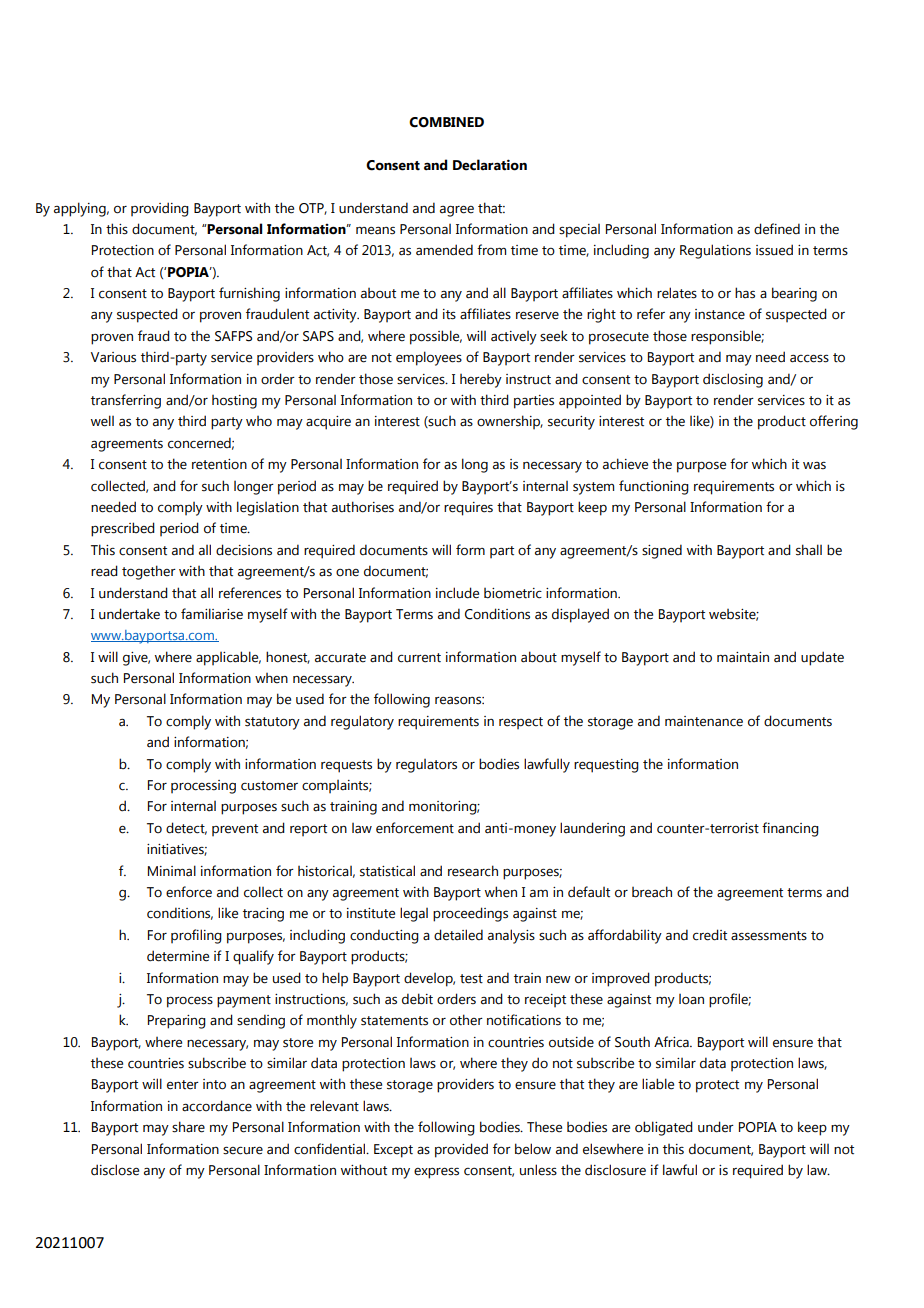 The image size is (924, 1308). What do you see at coordinates (188, 1127) in the page?
I see `share` at bounding box center [188, 1127].
